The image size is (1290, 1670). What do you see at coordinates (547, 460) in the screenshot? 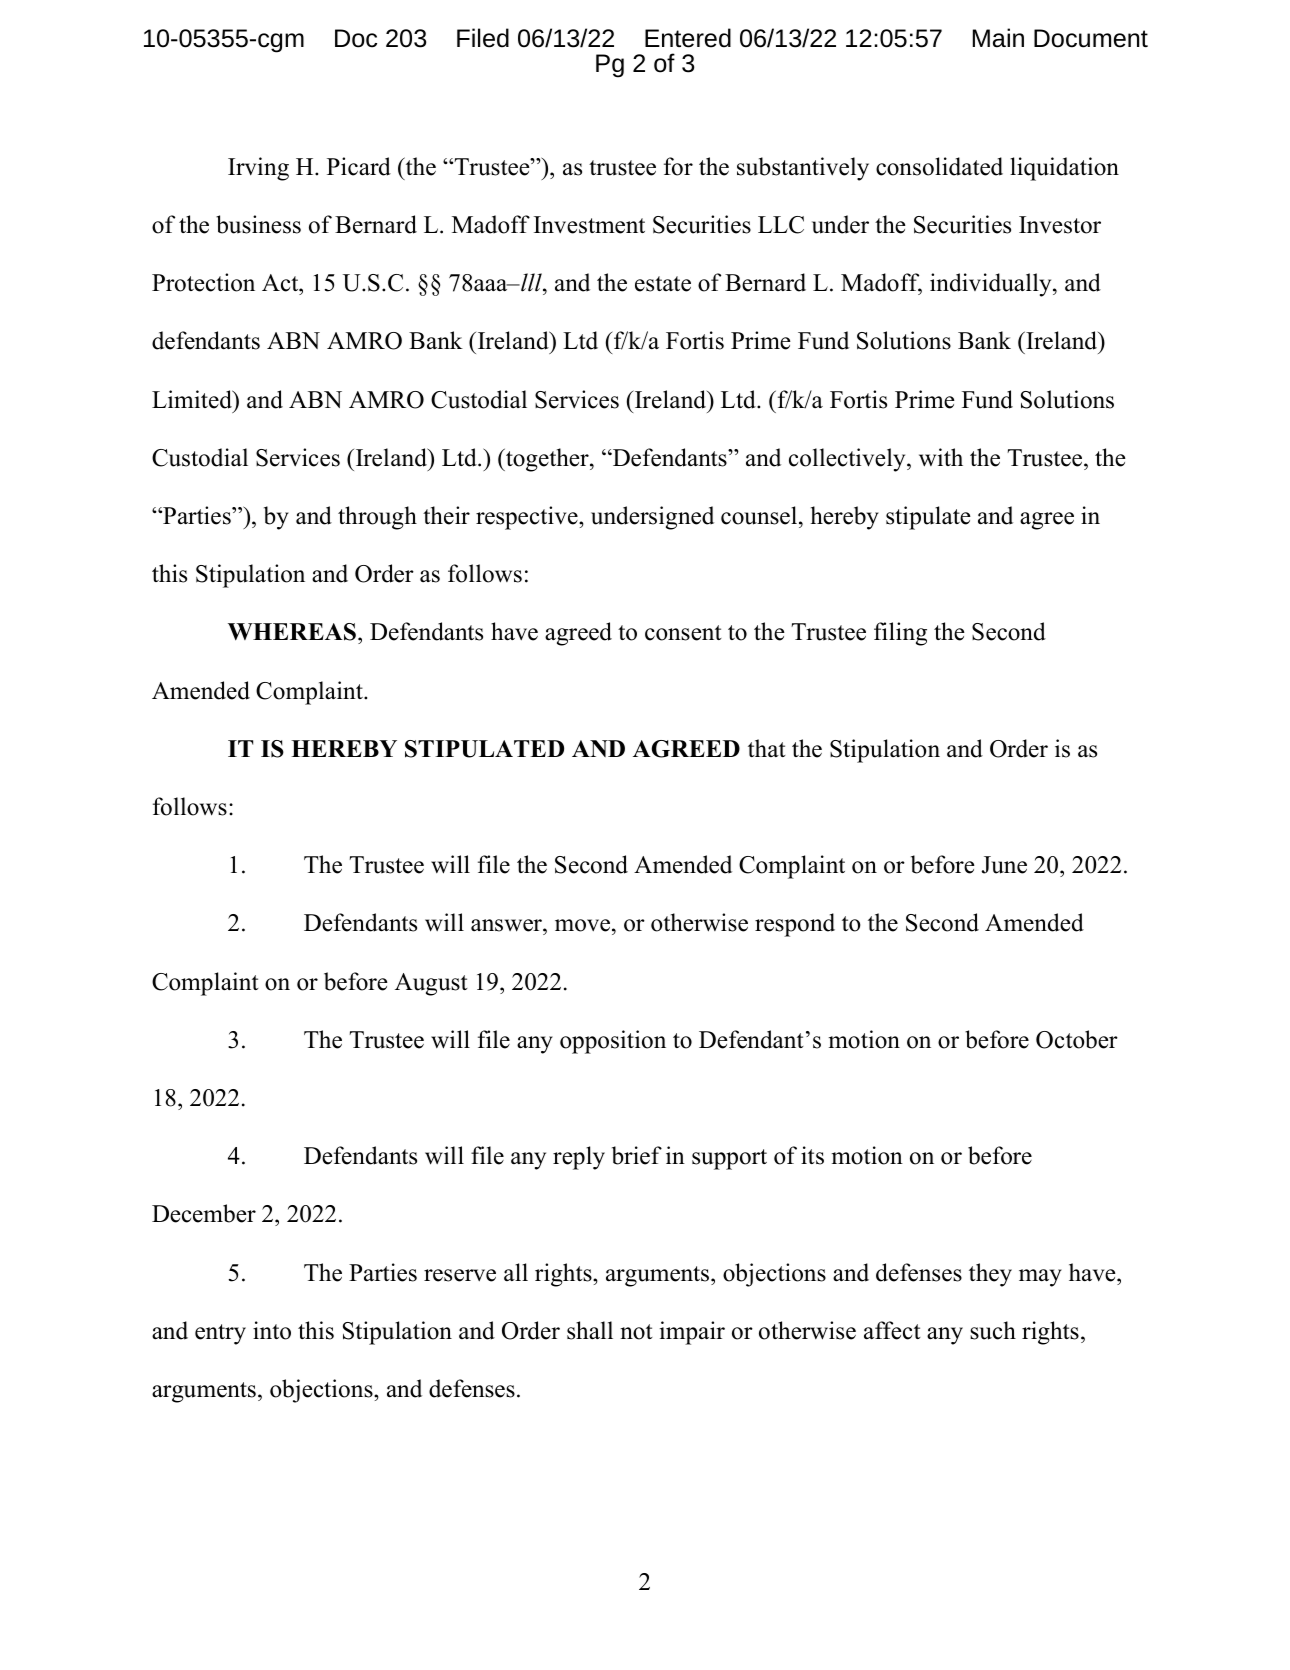
I see `together` at bounding box center [547, 460].
